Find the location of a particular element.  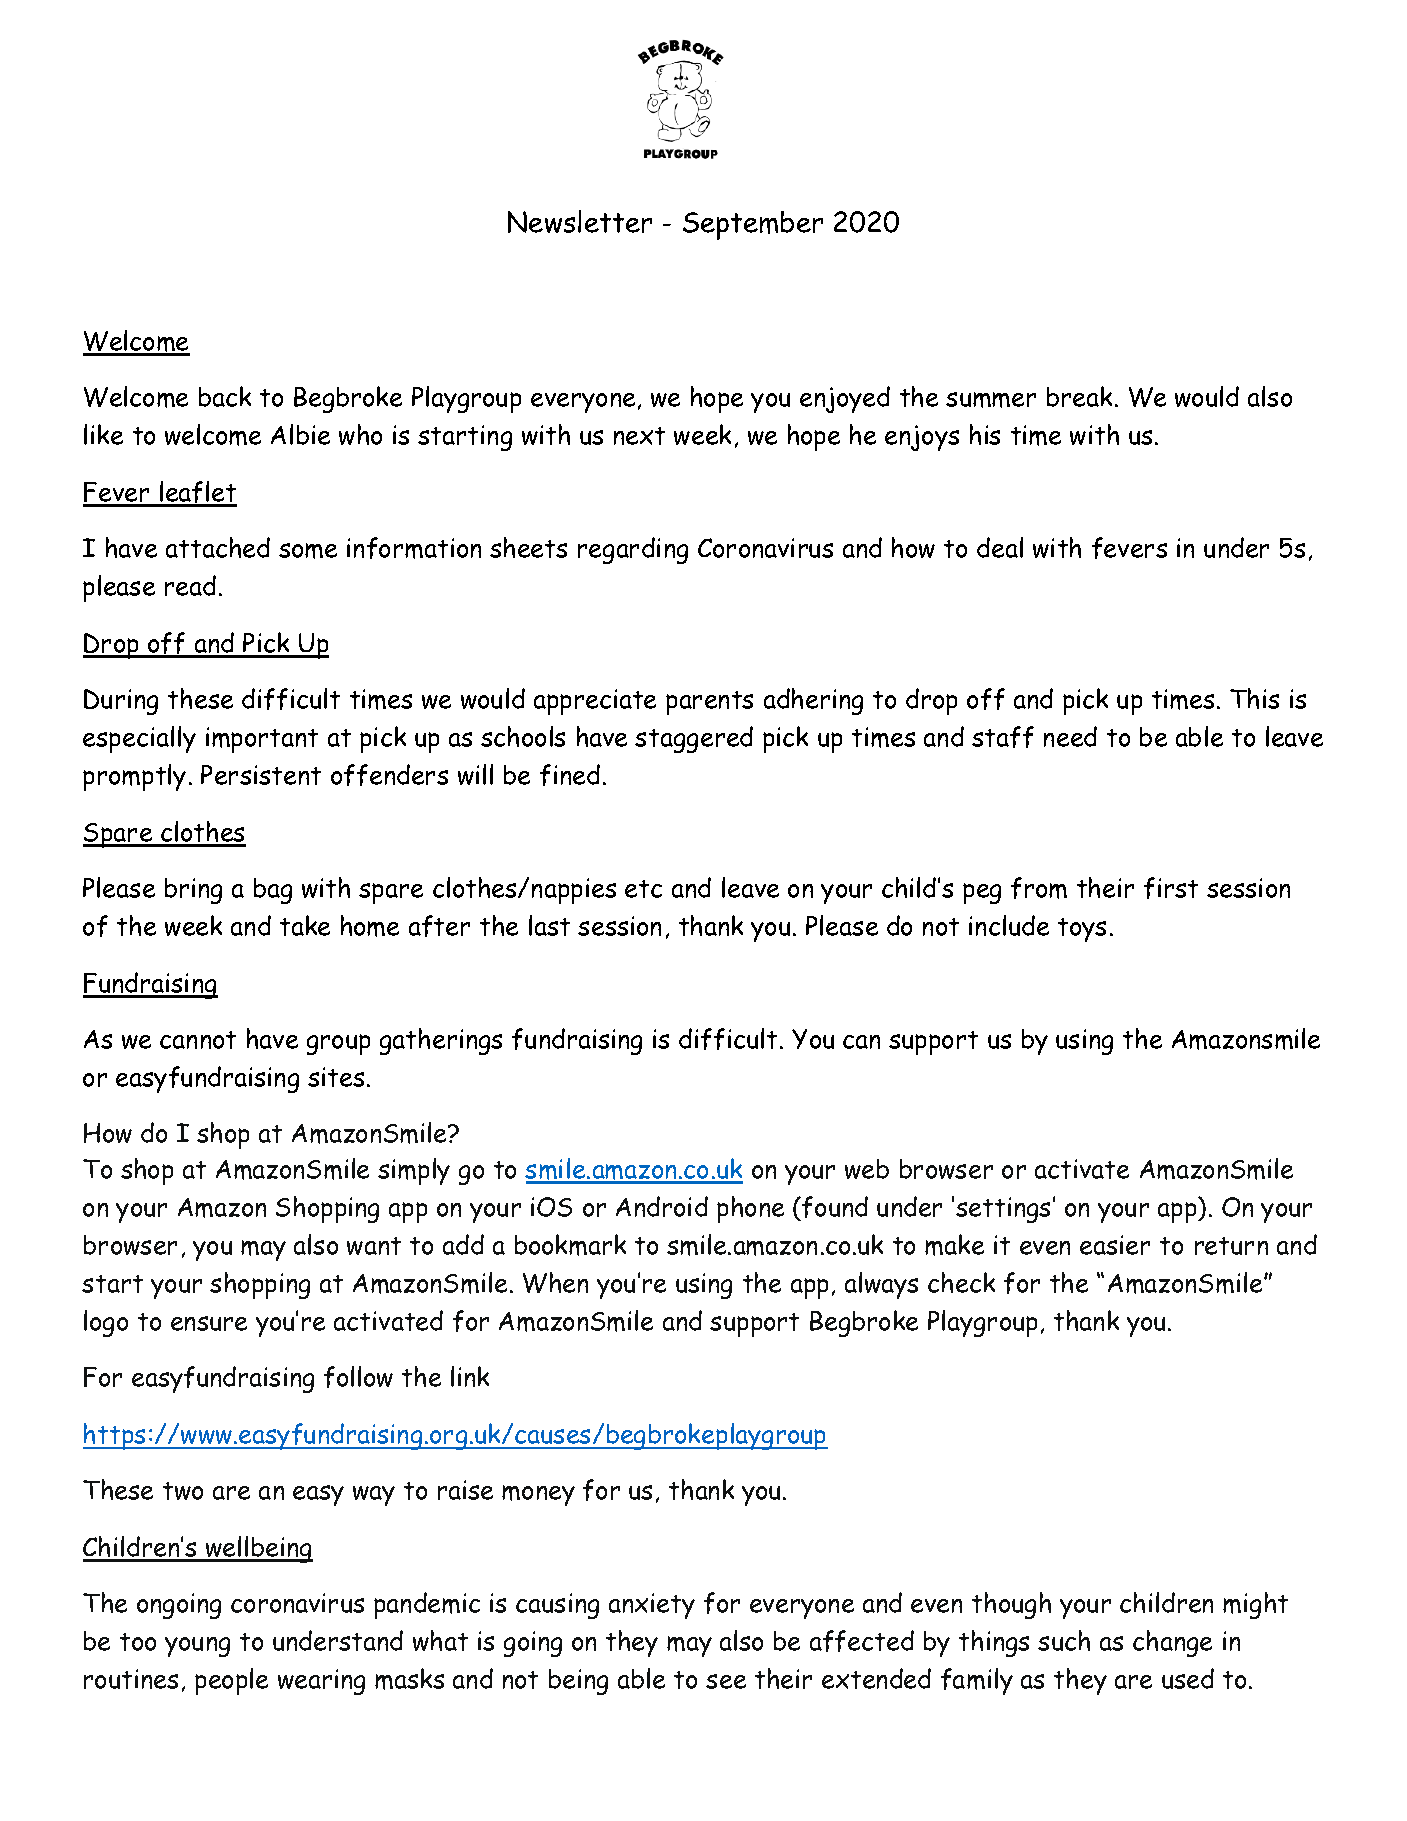

young is located at coordinates (197, 1647).
